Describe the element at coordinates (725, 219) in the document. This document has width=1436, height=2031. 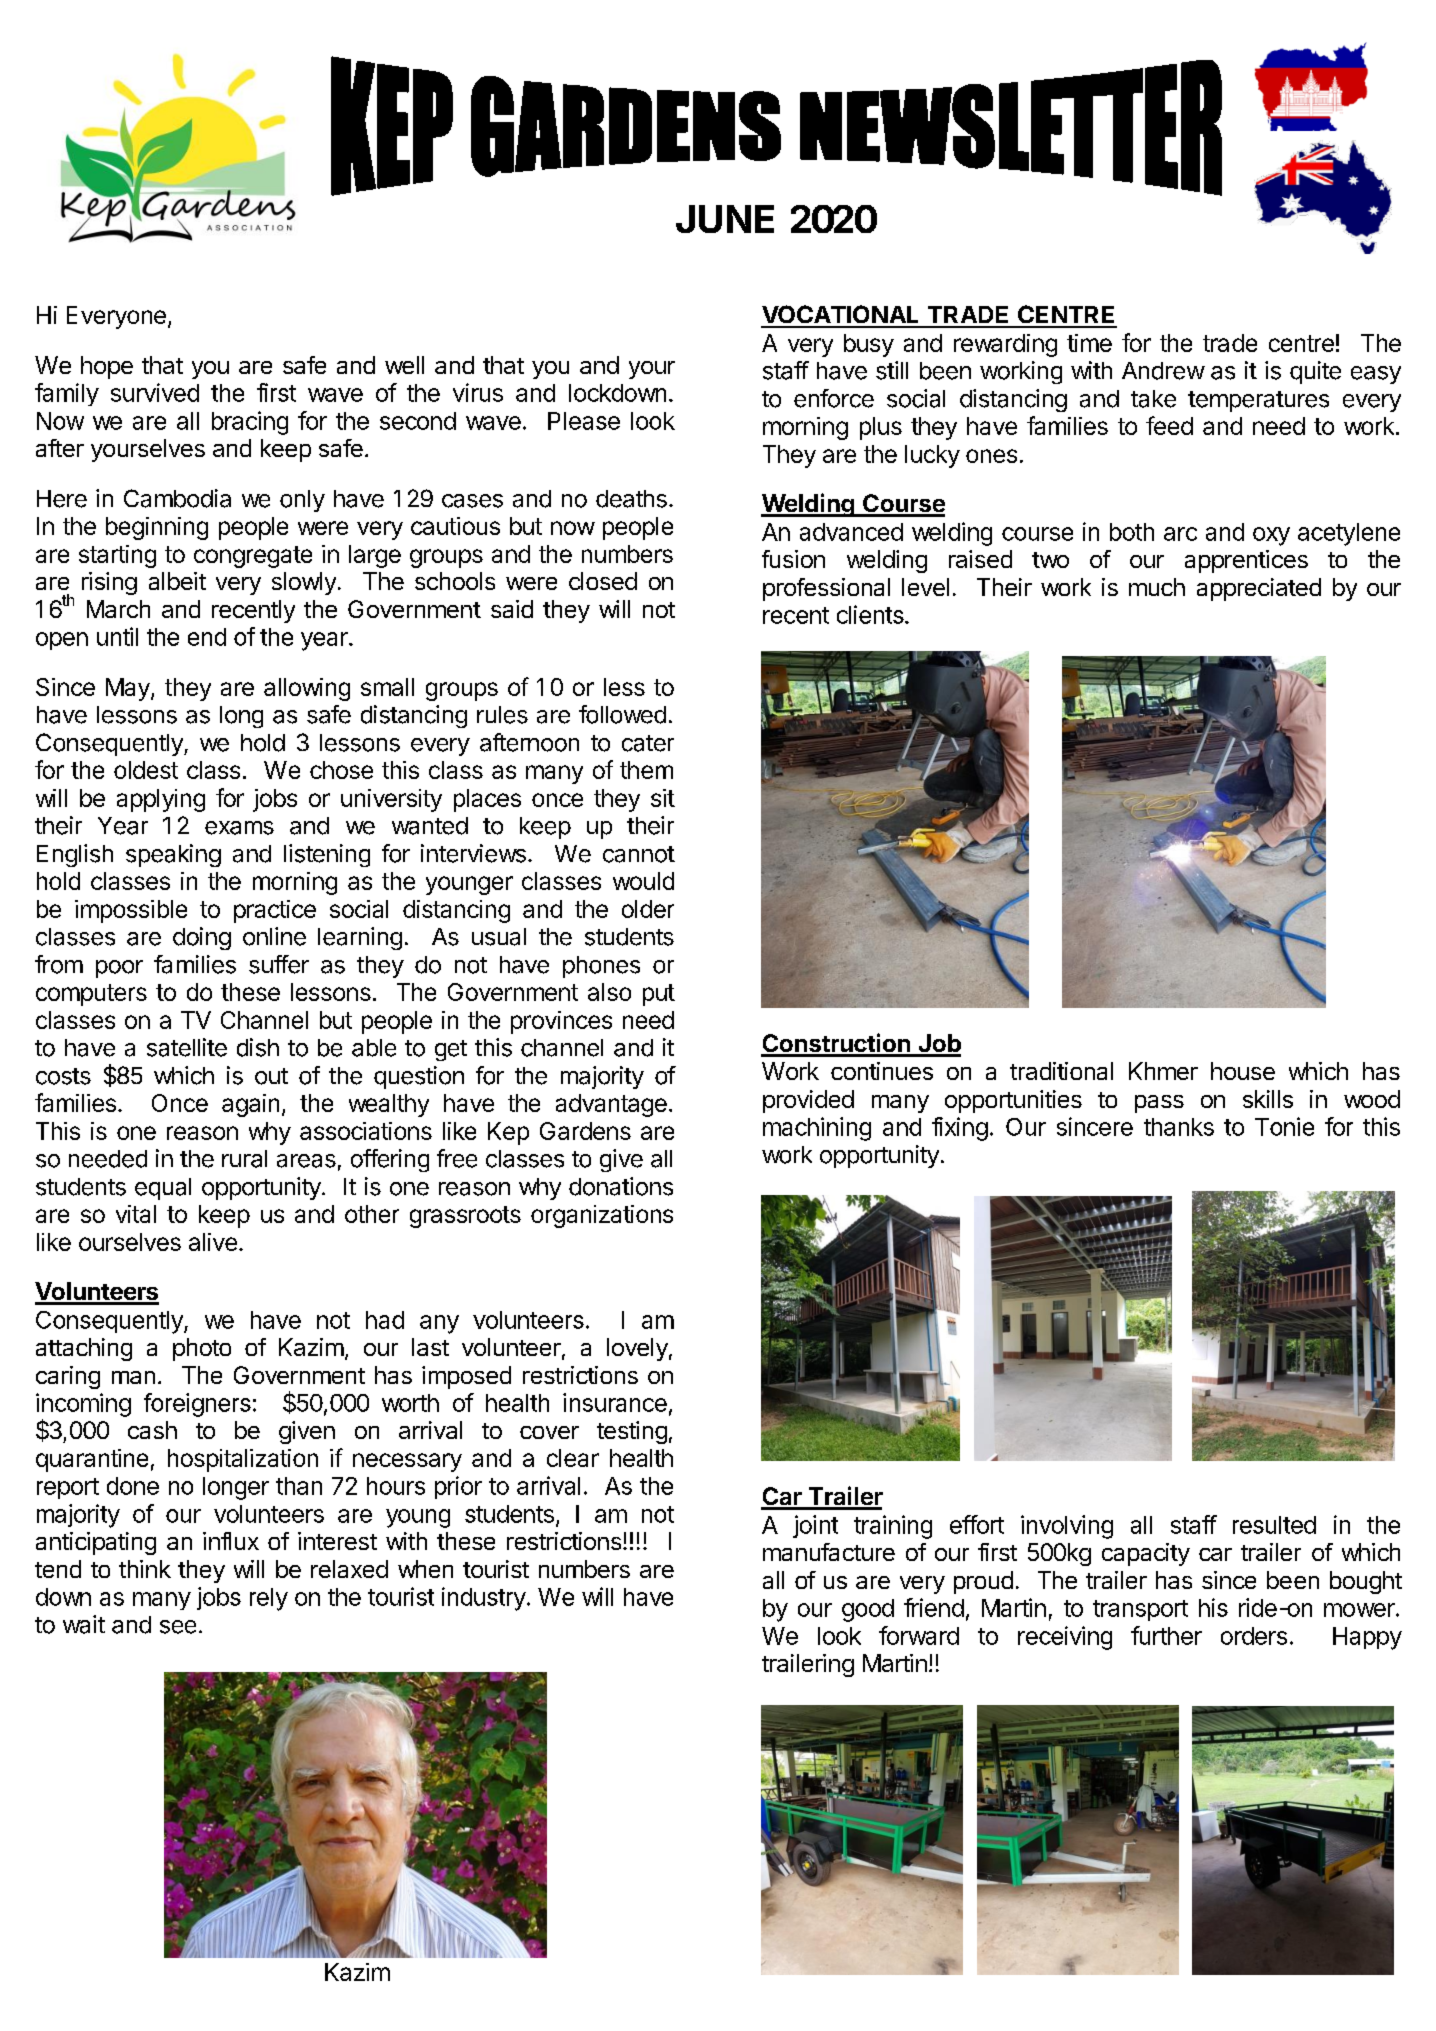
I see `JUNE` at that location.
